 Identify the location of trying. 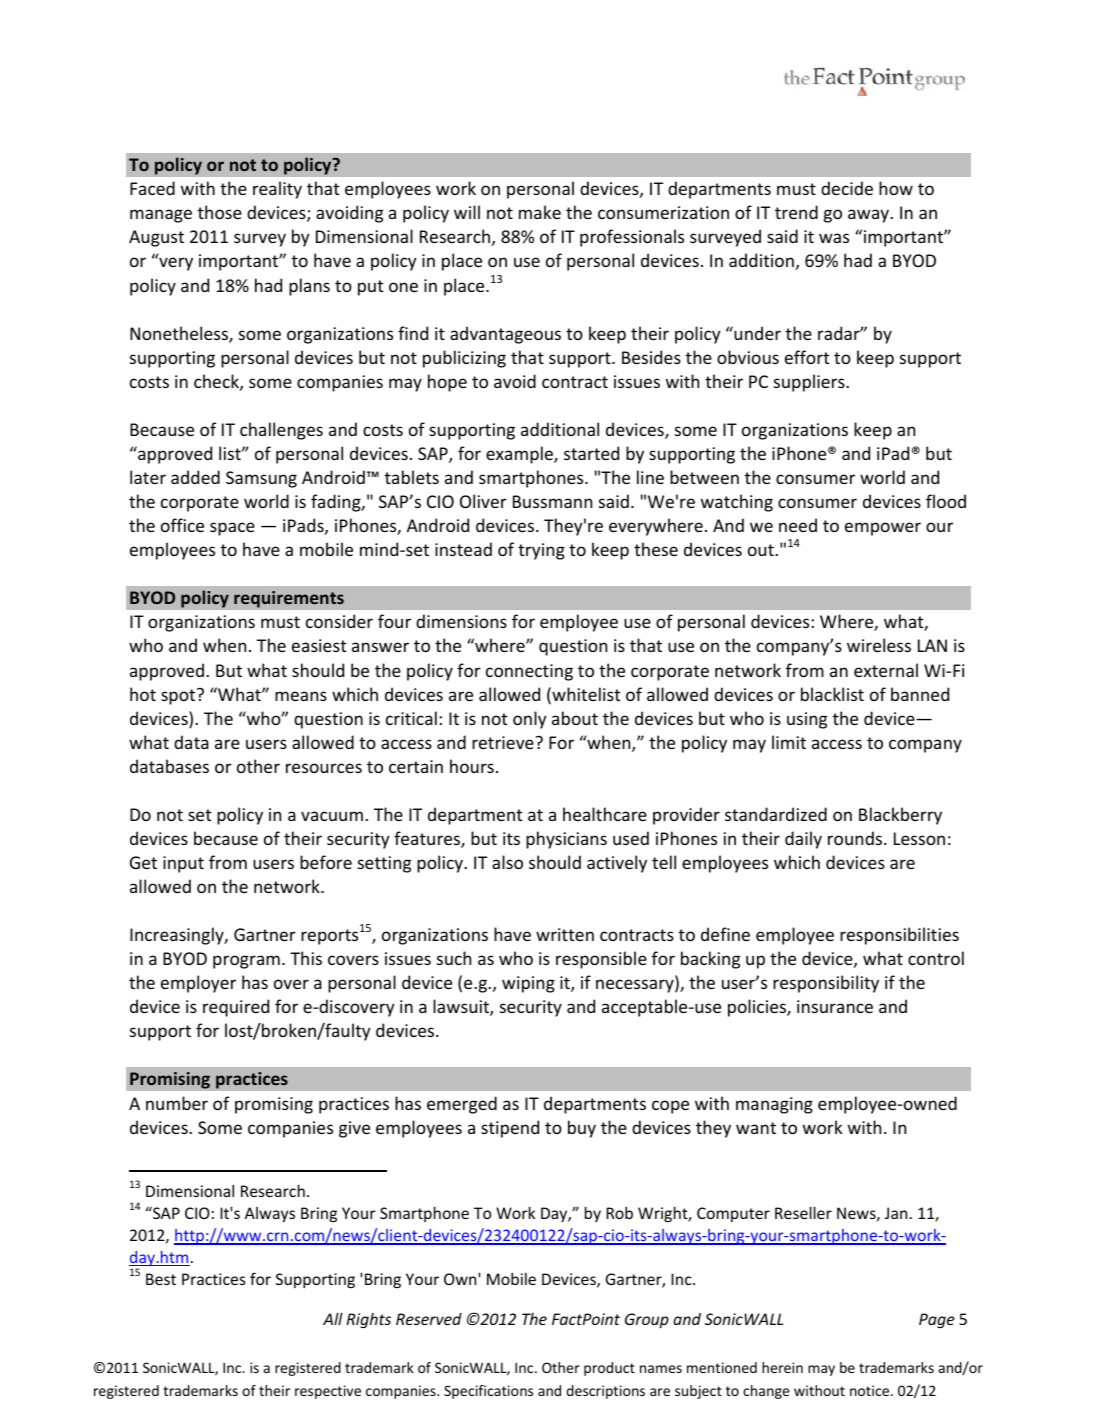
(541, 551).
